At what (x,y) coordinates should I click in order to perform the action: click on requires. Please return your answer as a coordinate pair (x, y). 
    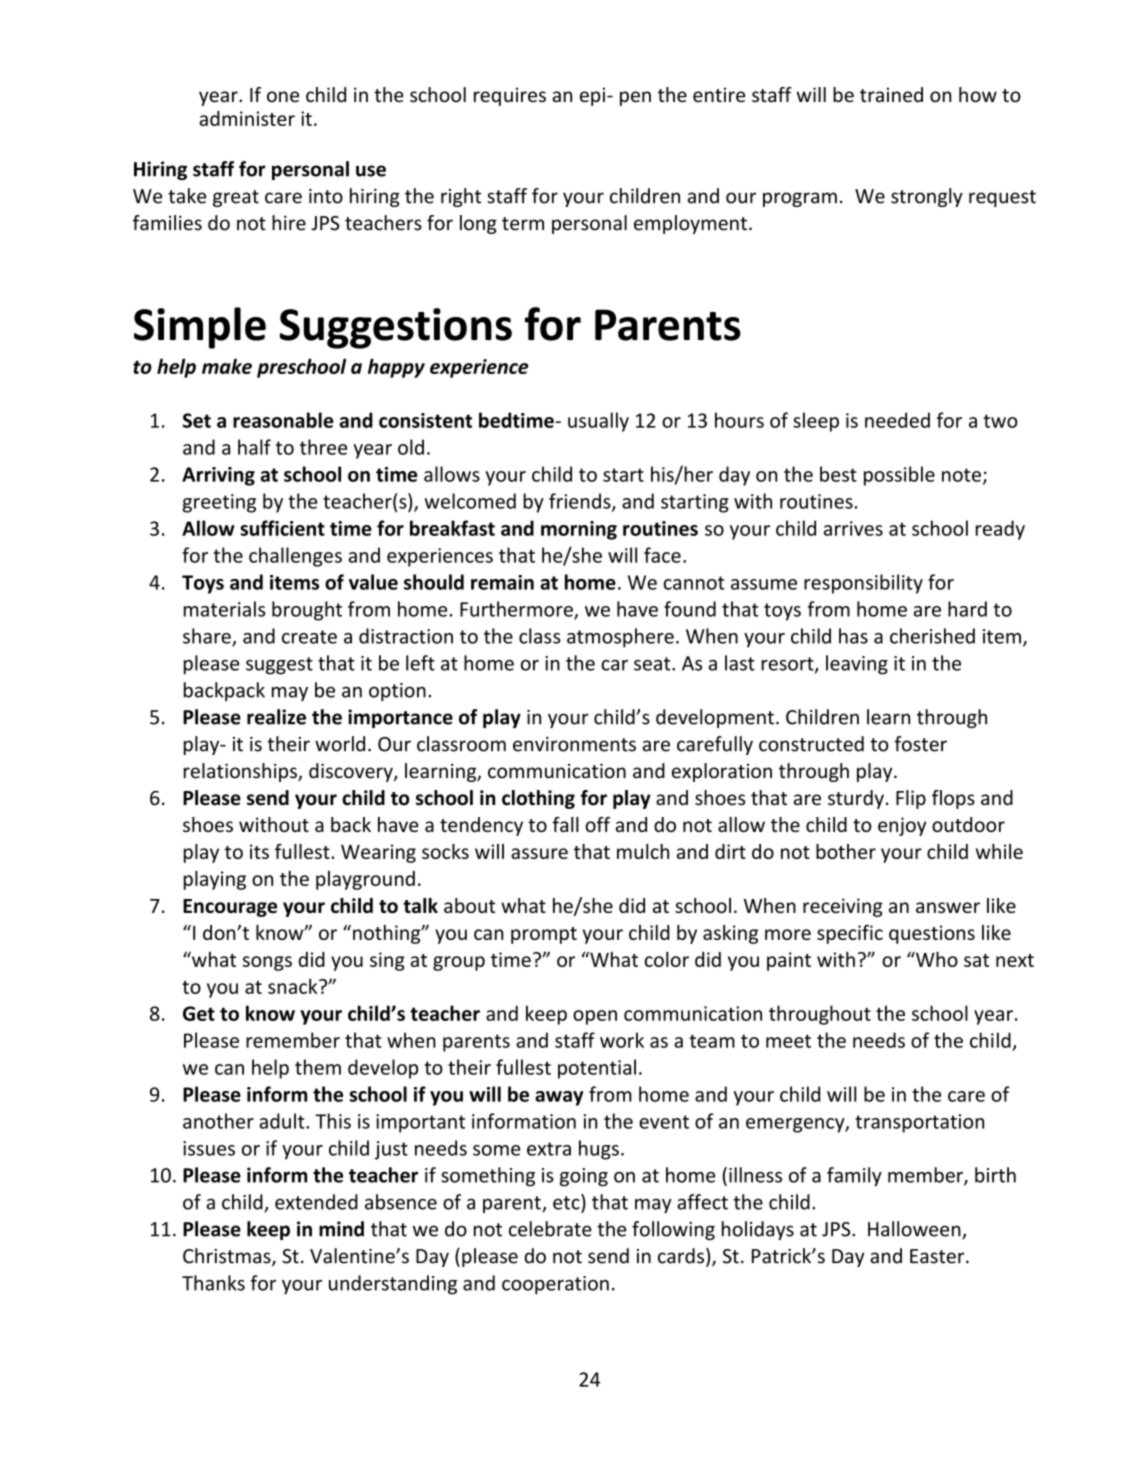
    Looking at the image, I should click on (510, 96).
